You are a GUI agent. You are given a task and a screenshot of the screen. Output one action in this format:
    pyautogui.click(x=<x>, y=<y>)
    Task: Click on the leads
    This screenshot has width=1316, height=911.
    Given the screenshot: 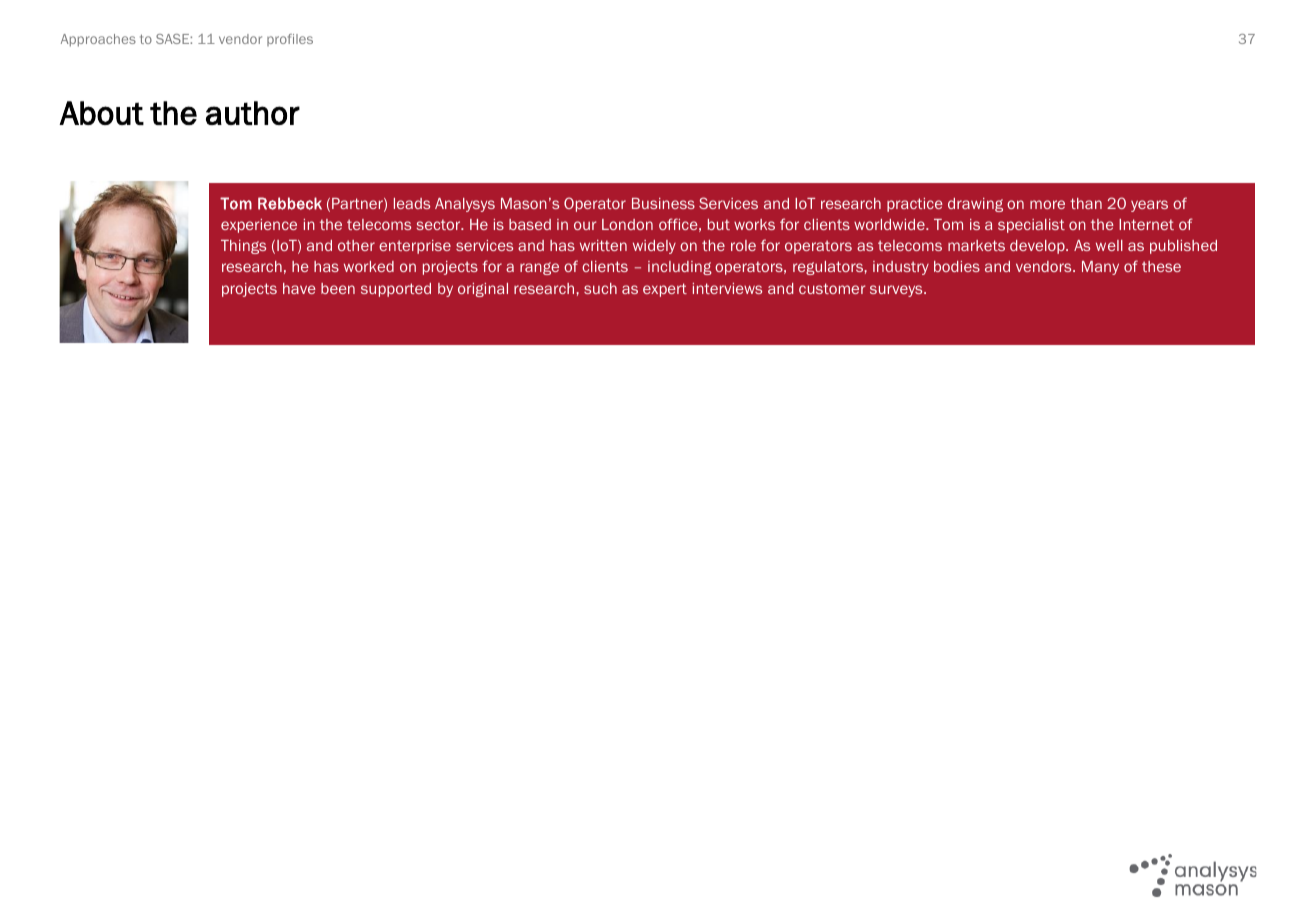 What is the action you would take?
    pyautogui.click(x=412, y=203)
